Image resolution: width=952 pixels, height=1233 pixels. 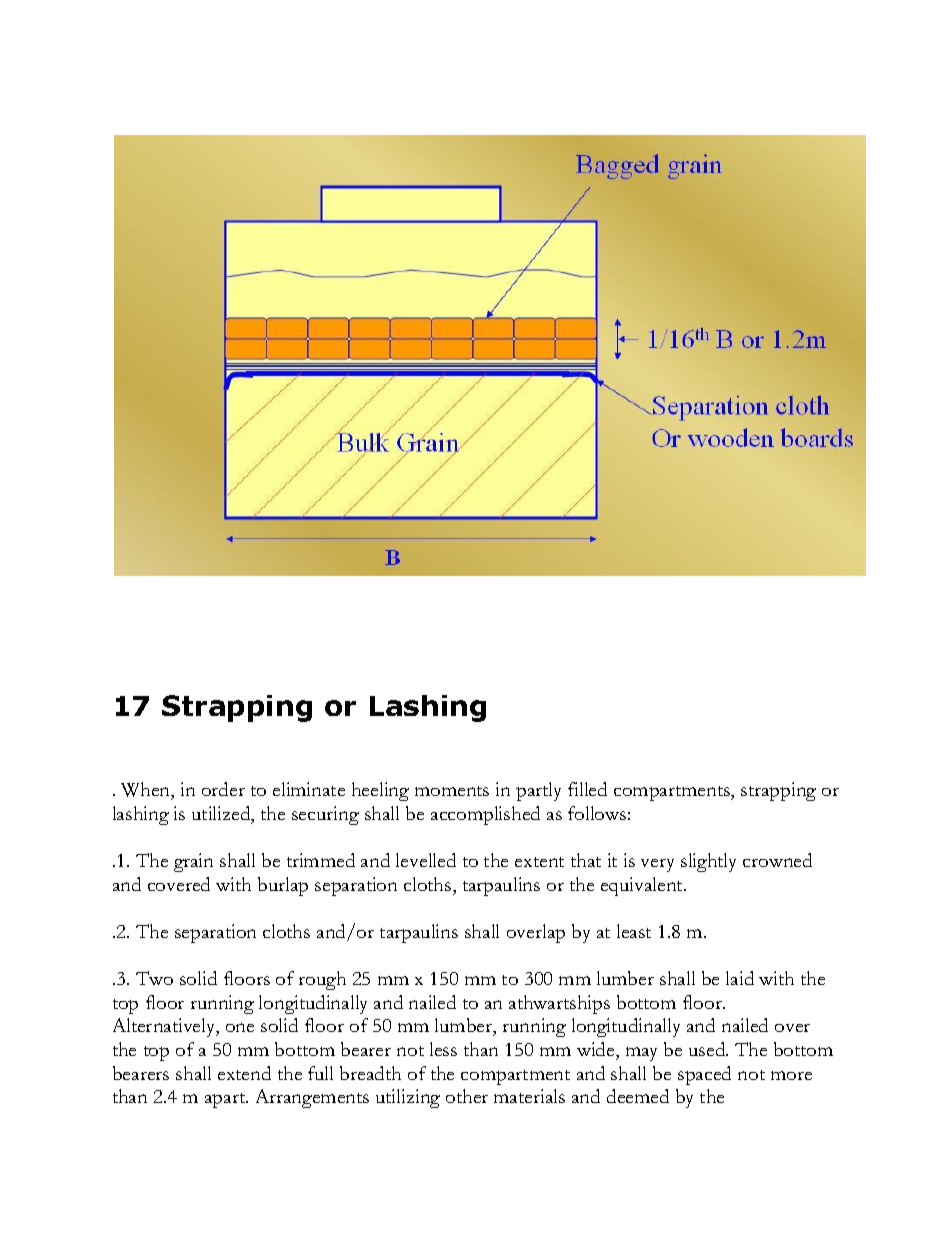 What do you see at coordinates (634, 931) in the screenshot?
I see `least` at bounding box center [634, 931].
